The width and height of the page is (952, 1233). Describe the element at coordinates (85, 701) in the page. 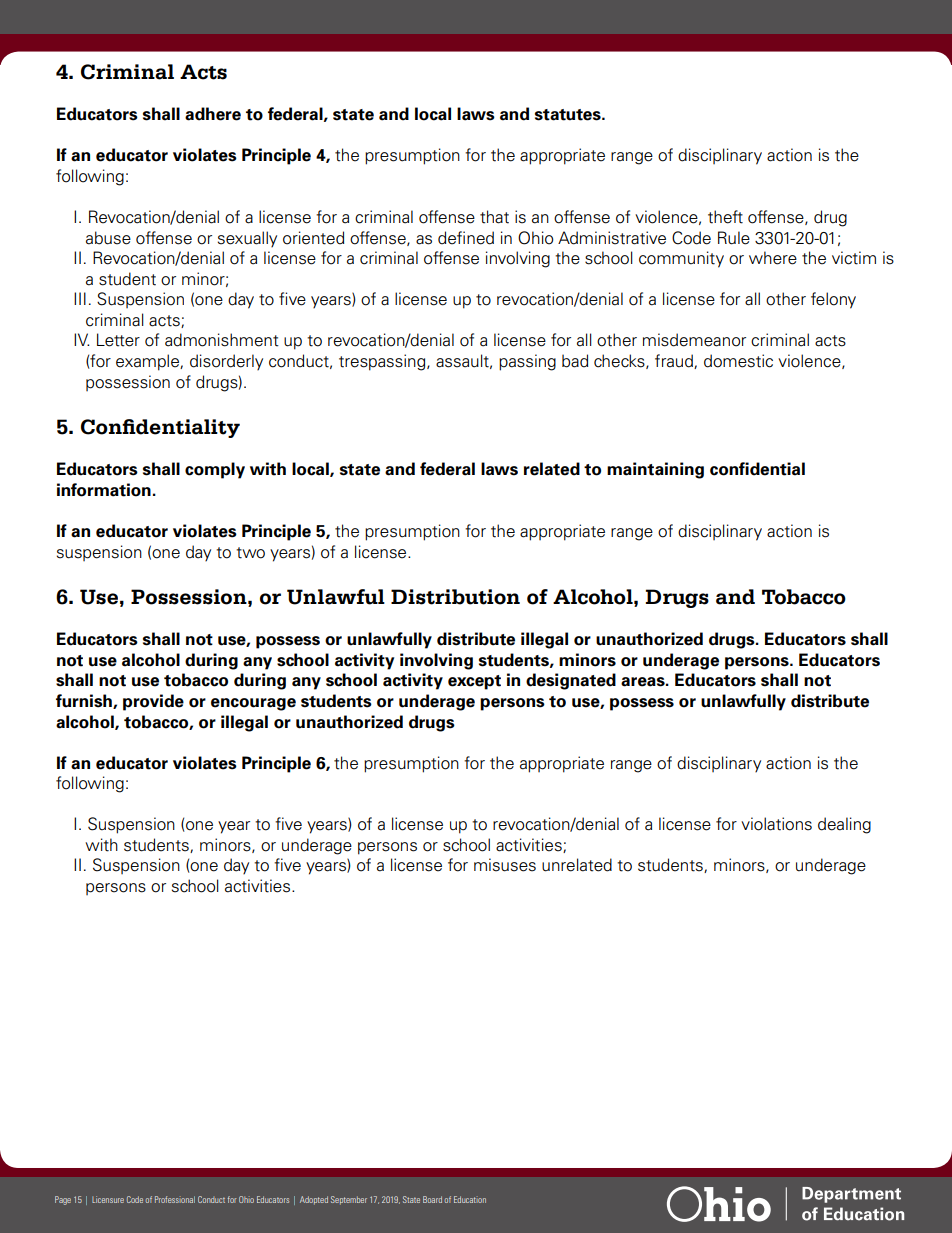

I see `furnish` at that location.
